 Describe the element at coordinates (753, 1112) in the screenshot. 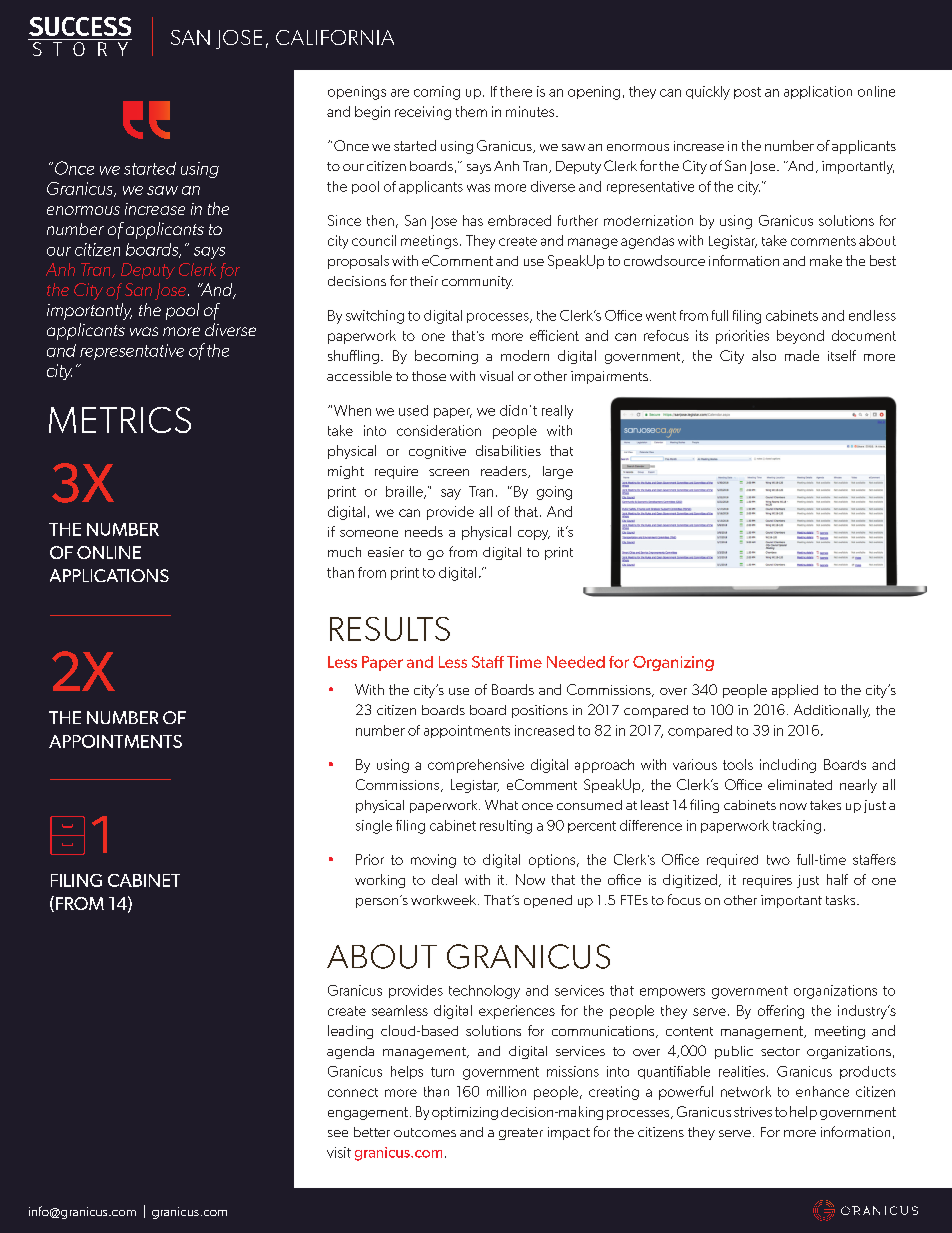

I see `strives` at that location.
